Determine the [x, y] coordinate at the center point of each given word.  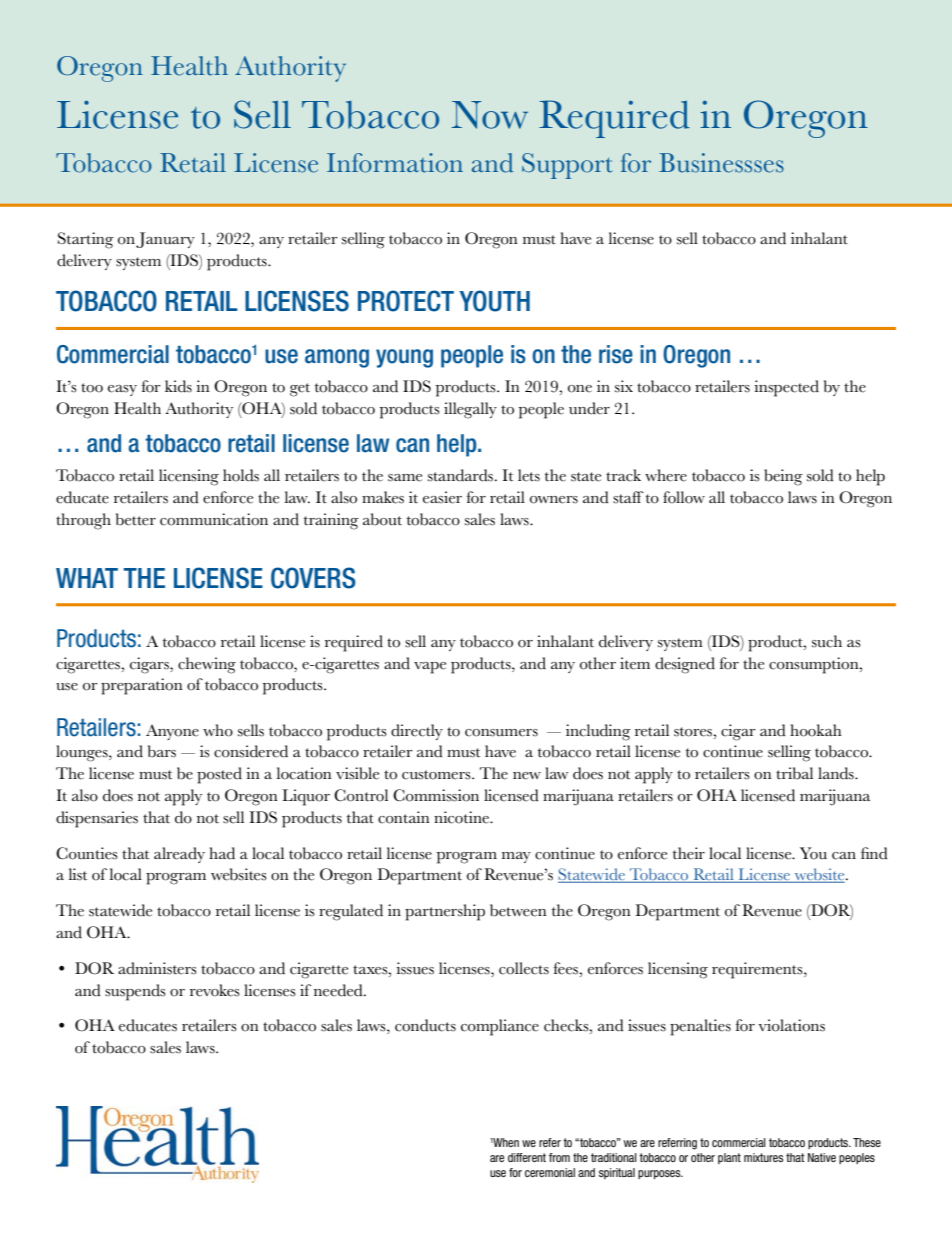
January [165, 240]
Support [567, 166]
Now [490, 115]
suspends [135, 992]
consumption [815, 665]
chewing [207, 665]
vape [430, 668]
